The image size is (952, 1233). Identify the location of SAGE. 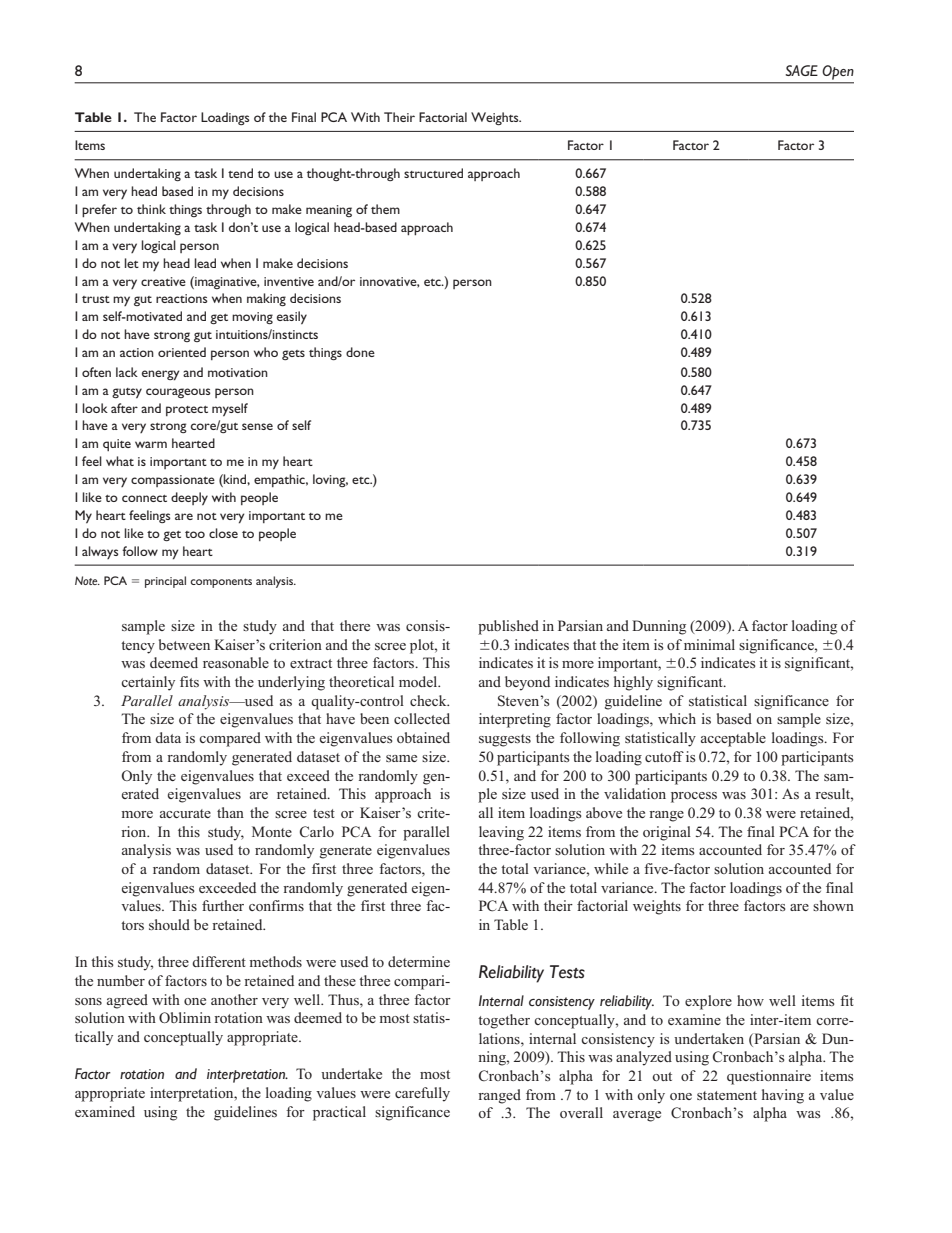
(802, 70).
